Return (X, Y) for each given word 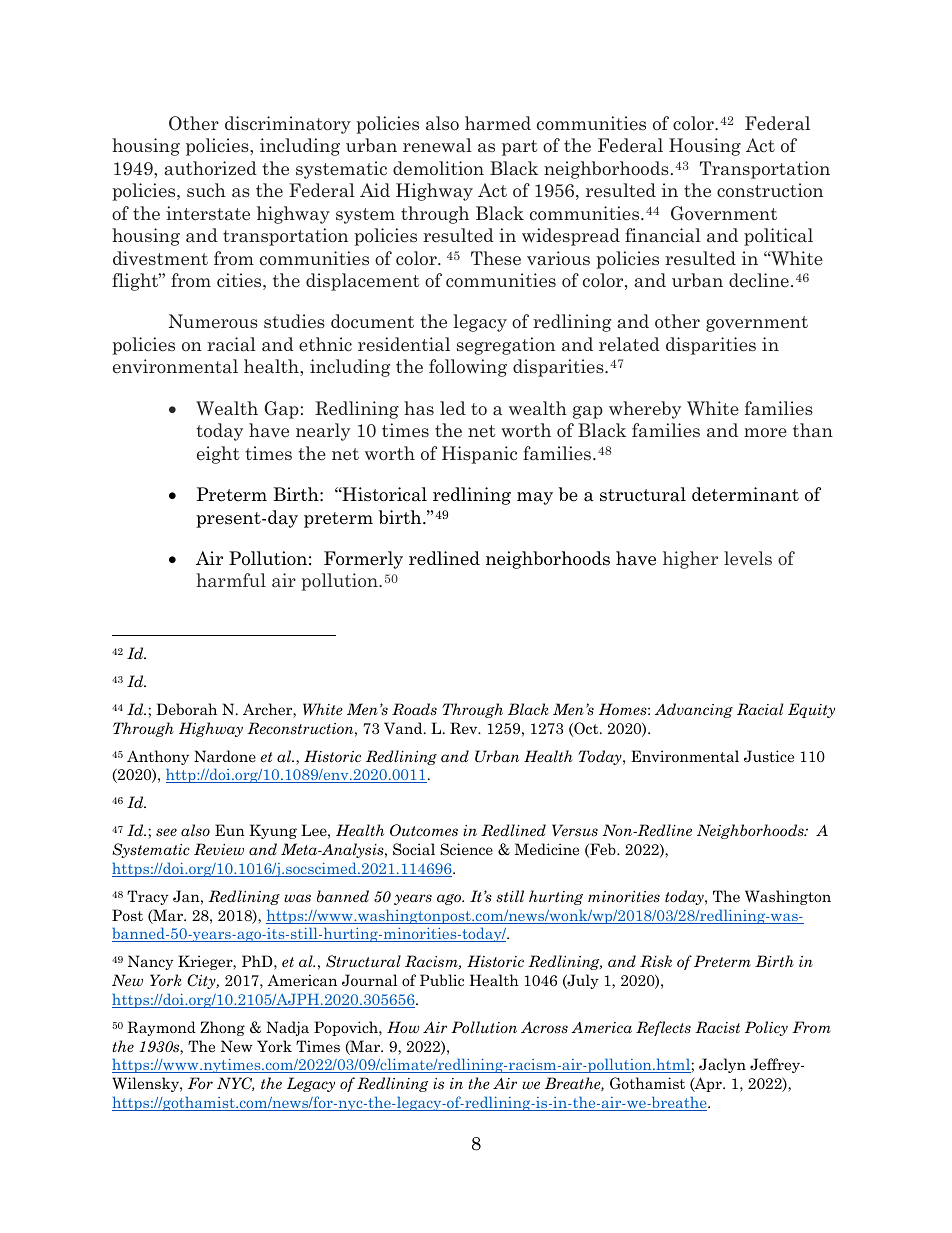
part (520, 148)
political (778, 237)
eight (218, 455)
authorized (210, 168)
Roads (414, 709)
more (765, 433)
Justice (769, 756)
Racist (717, 1027)
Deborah (186, 709)
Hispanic (479, 455)
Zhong (222, 1028)
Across (544, 1027)
